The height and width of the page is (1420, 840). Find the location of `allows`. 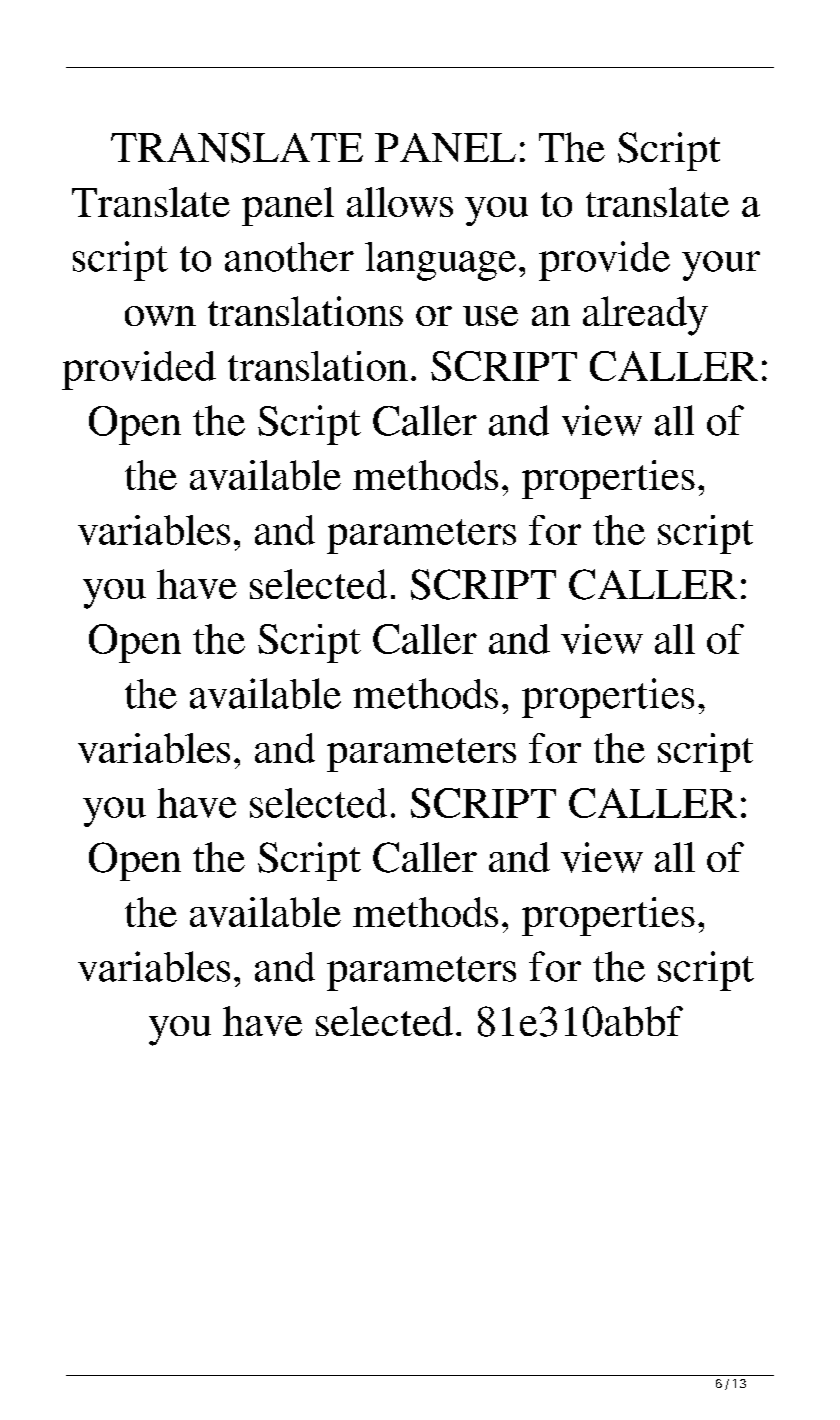

allows is located at coordinates (400, 202).
